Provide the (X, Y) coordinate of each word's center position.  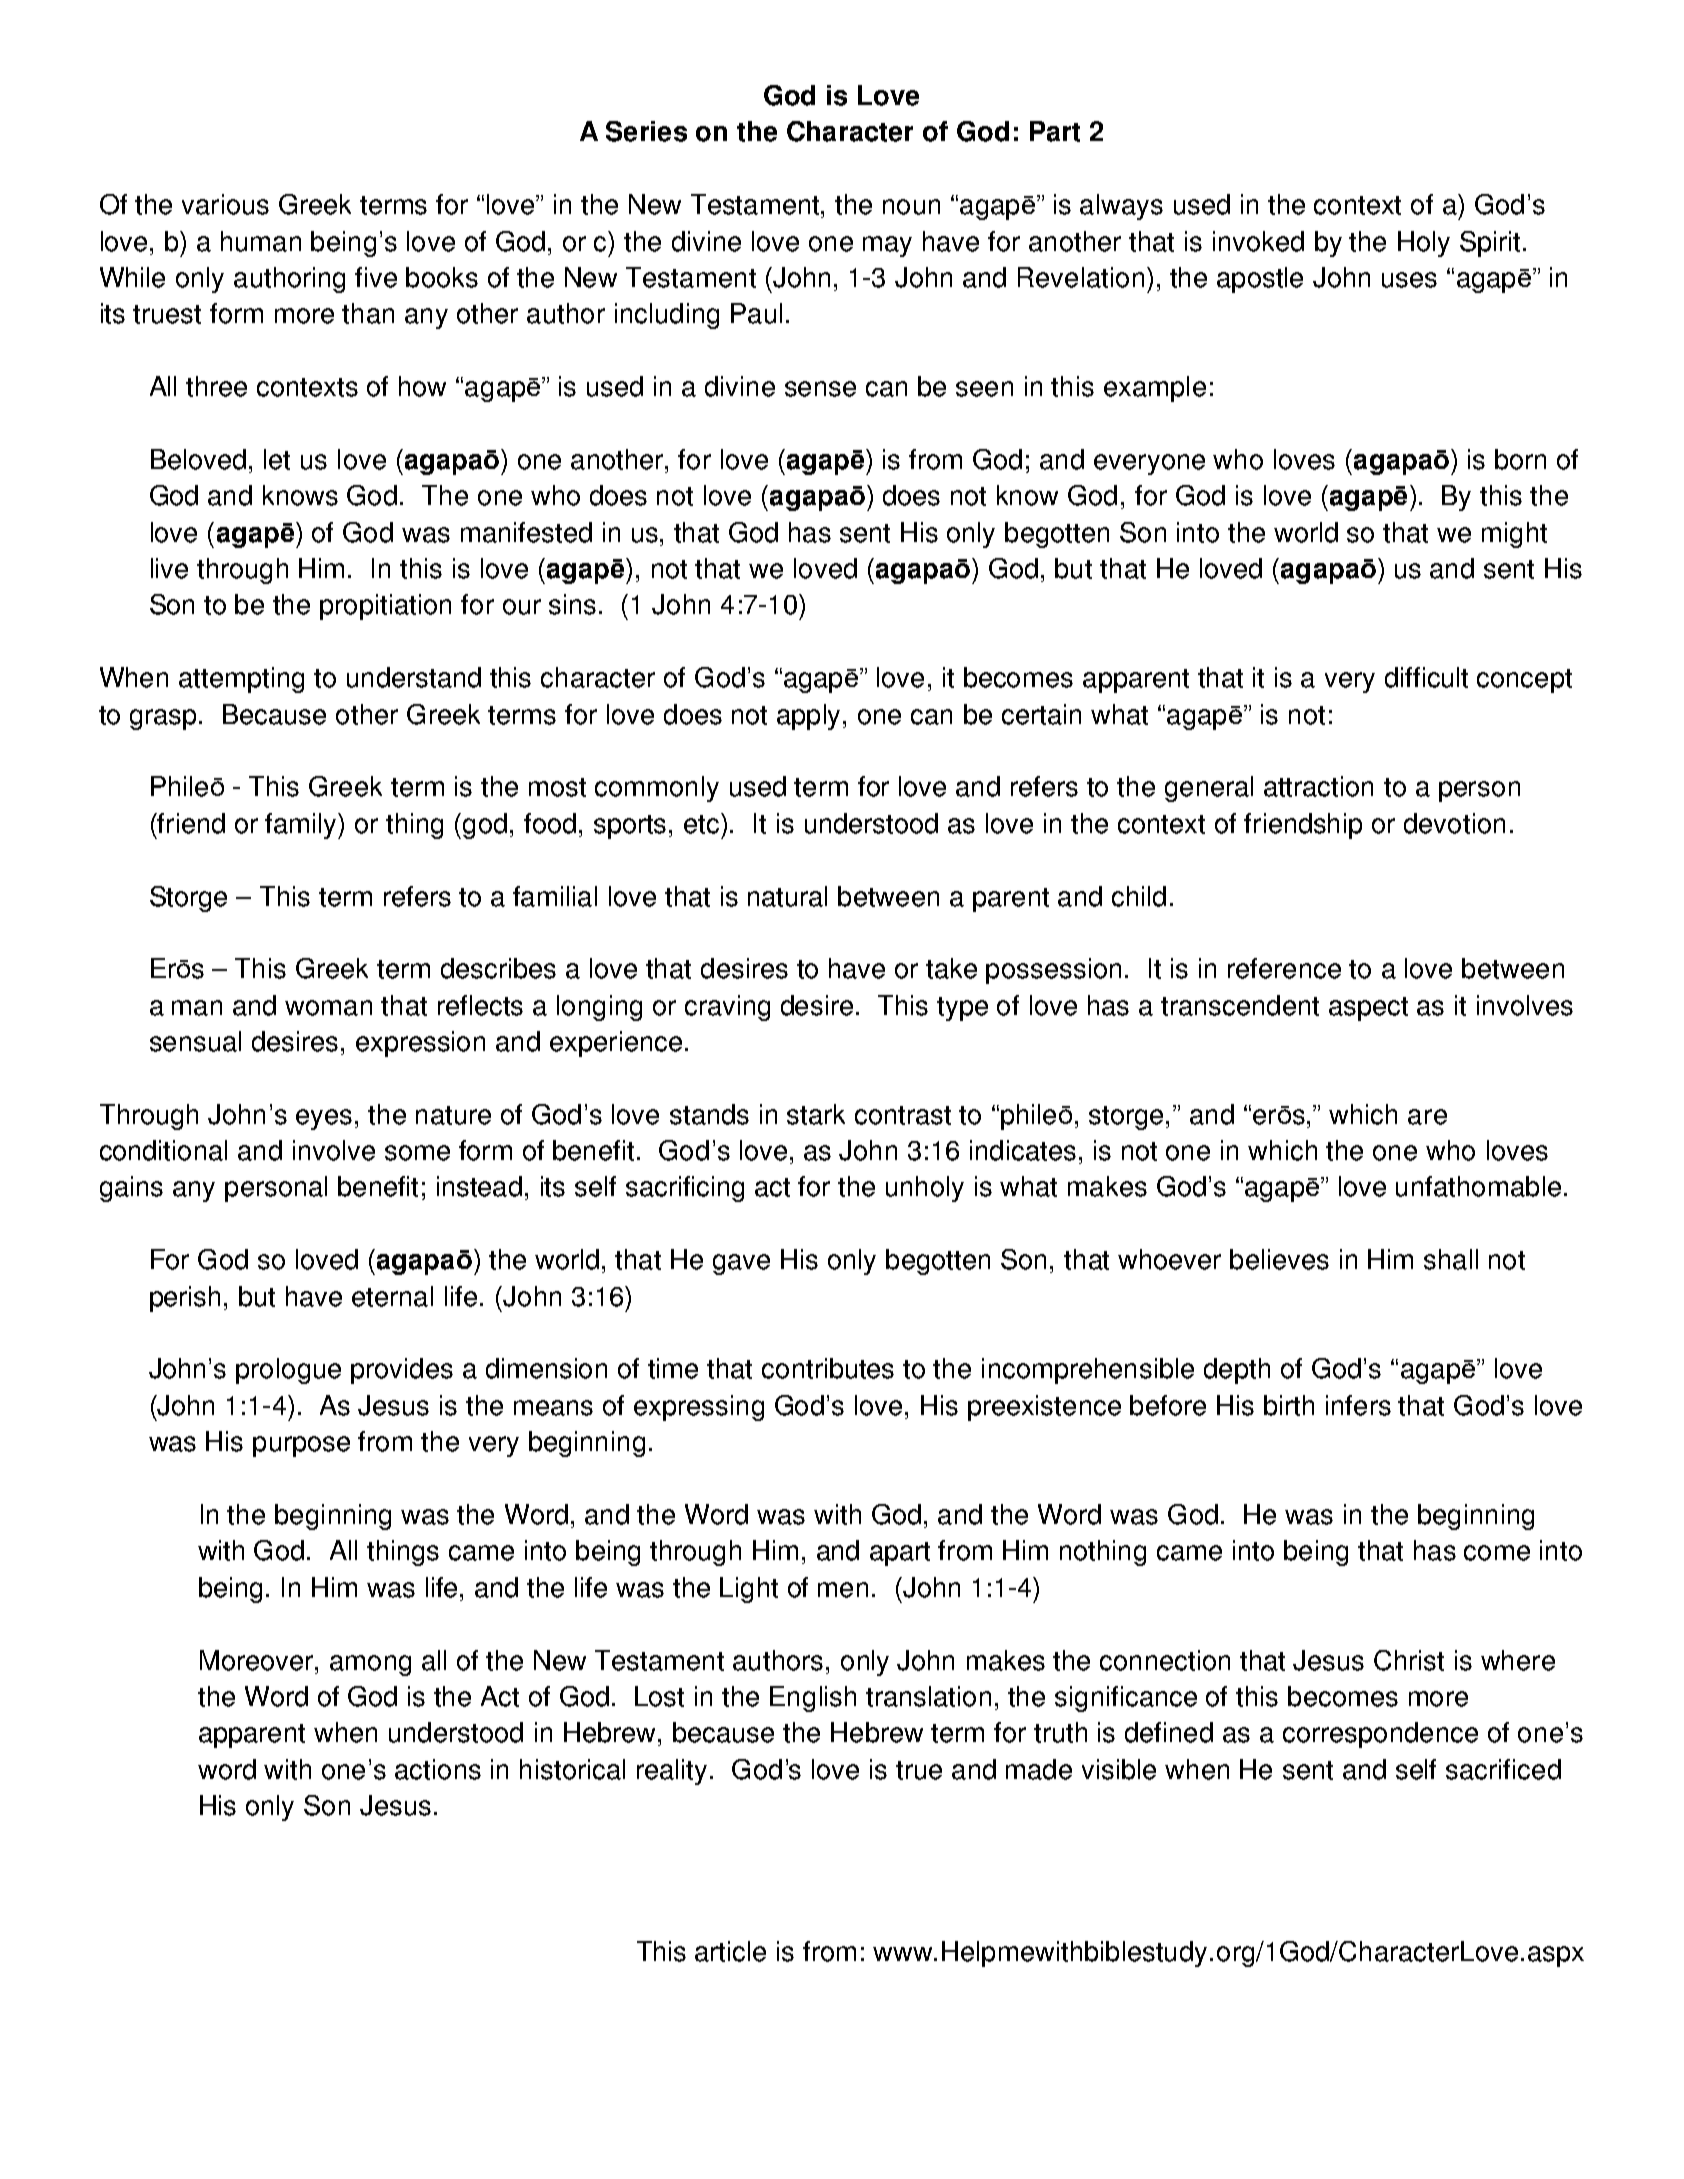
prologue (288, 1371)
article (730, 1951)
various (225, 204)
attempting (241, 680)
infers (1358, 1405)
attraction (1318, 786)
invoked (1258, 241)
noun (911, 207)
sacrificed (1503, 1769)
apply (810, 717)
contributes (828, 1368)
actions (438, 1769)
